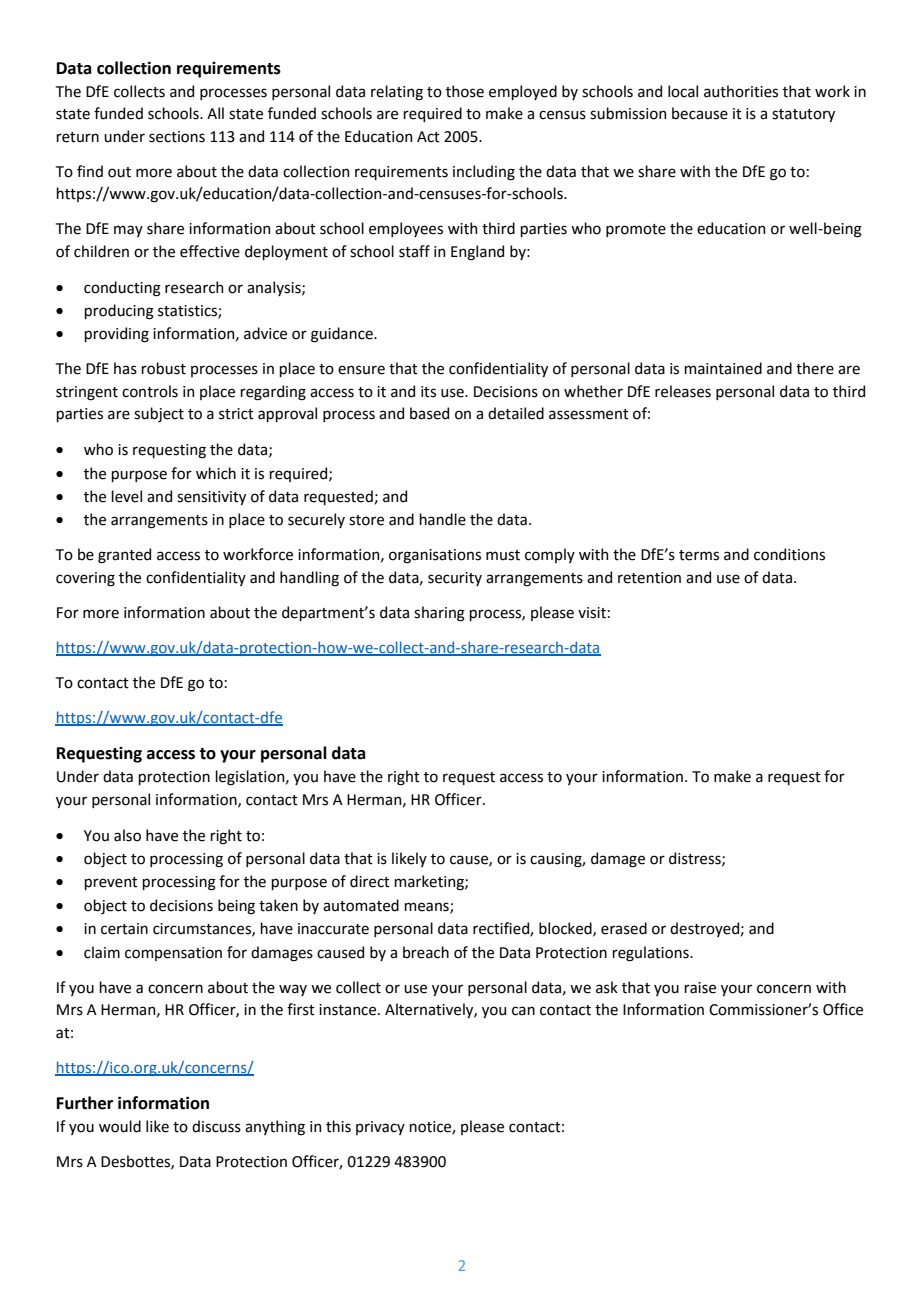 This screenshot has height=1308, width=924. What do you see at coordinates (699, 555) in the screenshot?
I see `terms` at bounding box center [699, 555].
